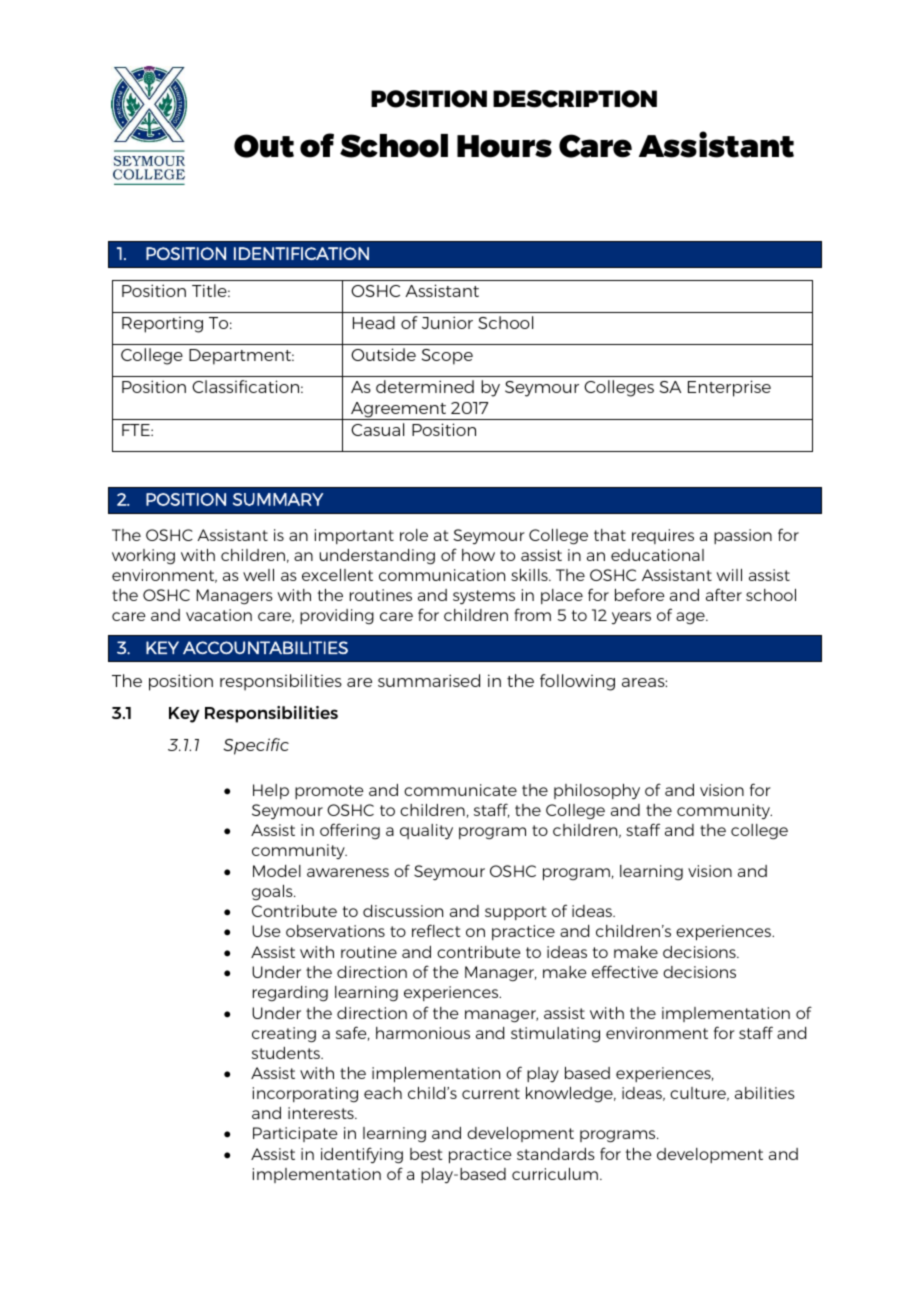  Describe the element at coordinates (597, 792) in the screenshot. I see `philosophy` at that location.
